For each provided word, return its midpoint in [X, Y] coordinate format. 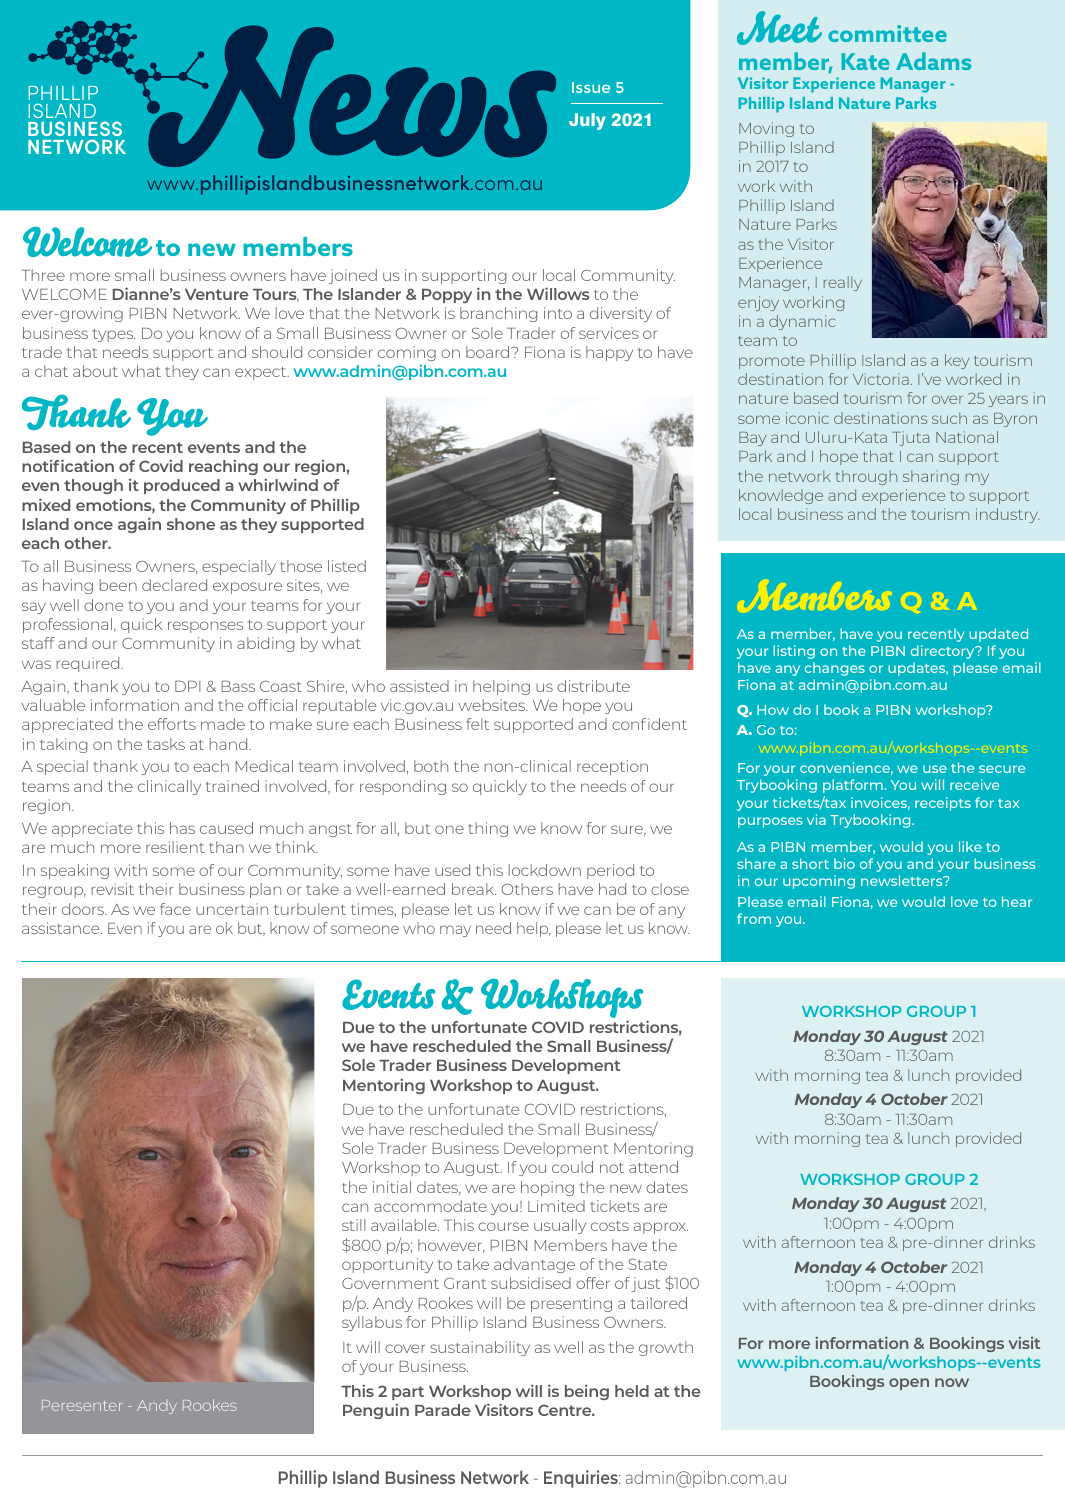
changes [835, 669]
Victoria [881, 379]
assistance [62, 928]
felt [477, 724]
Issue [591, 87]
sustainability [480, 1348]
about [95, 371]
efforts [172, 724]
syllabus [372, 1323]
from [754, 918]
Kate [865, 61]
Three [43, 275]
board [489, 352]
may [455, 931]
